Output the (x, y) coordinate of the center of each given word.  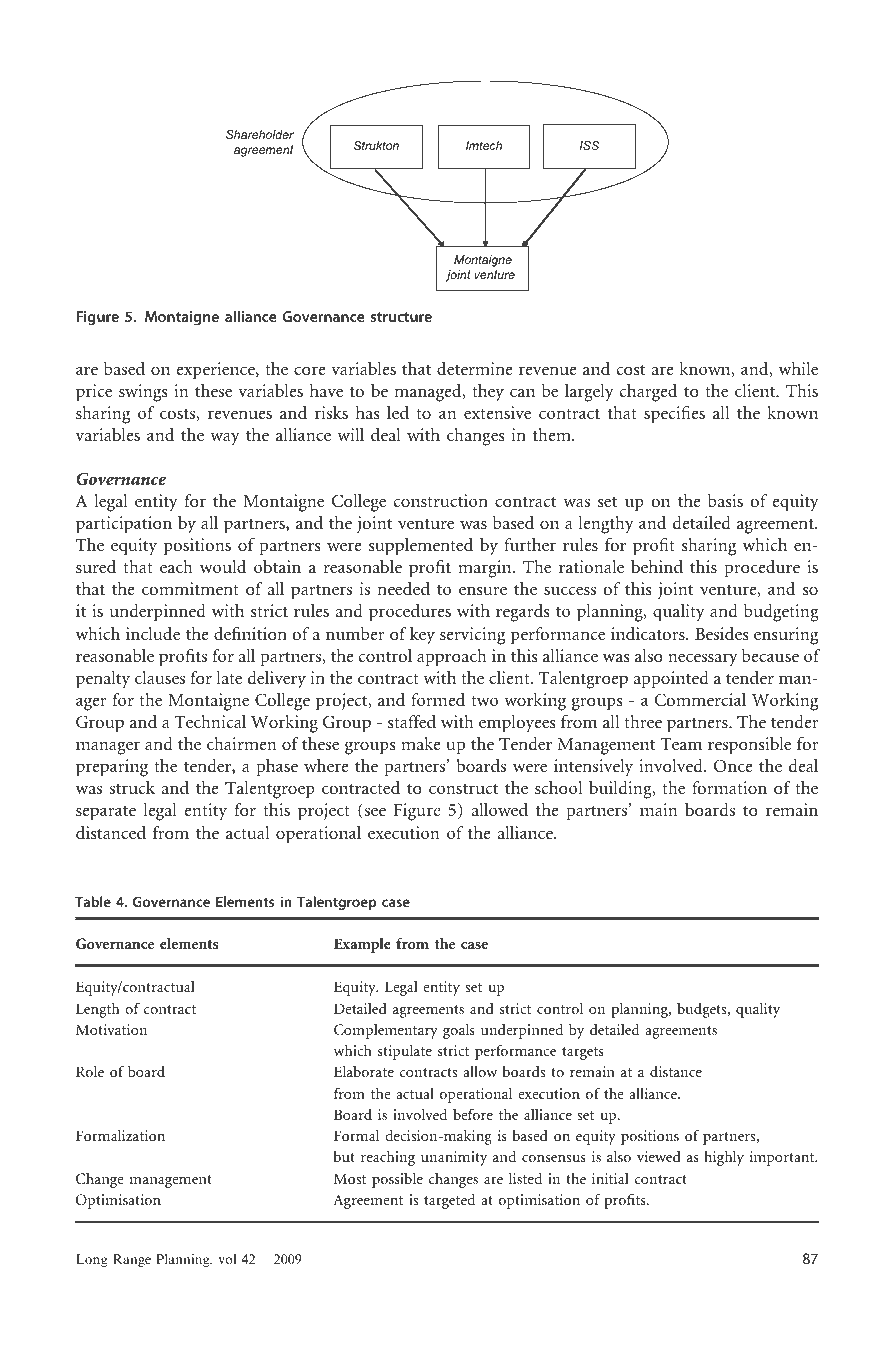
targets (583, 1053)
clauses (160, 677)
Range (132, 1260)
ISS (589, 145)
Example (362, 945)
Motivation (111, 1029)
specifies (674, 415)
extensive (497, 412)
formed (438, 699)
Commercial (700, 700)
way (225, 439)
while (798, 368)
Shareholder (260, 134)
